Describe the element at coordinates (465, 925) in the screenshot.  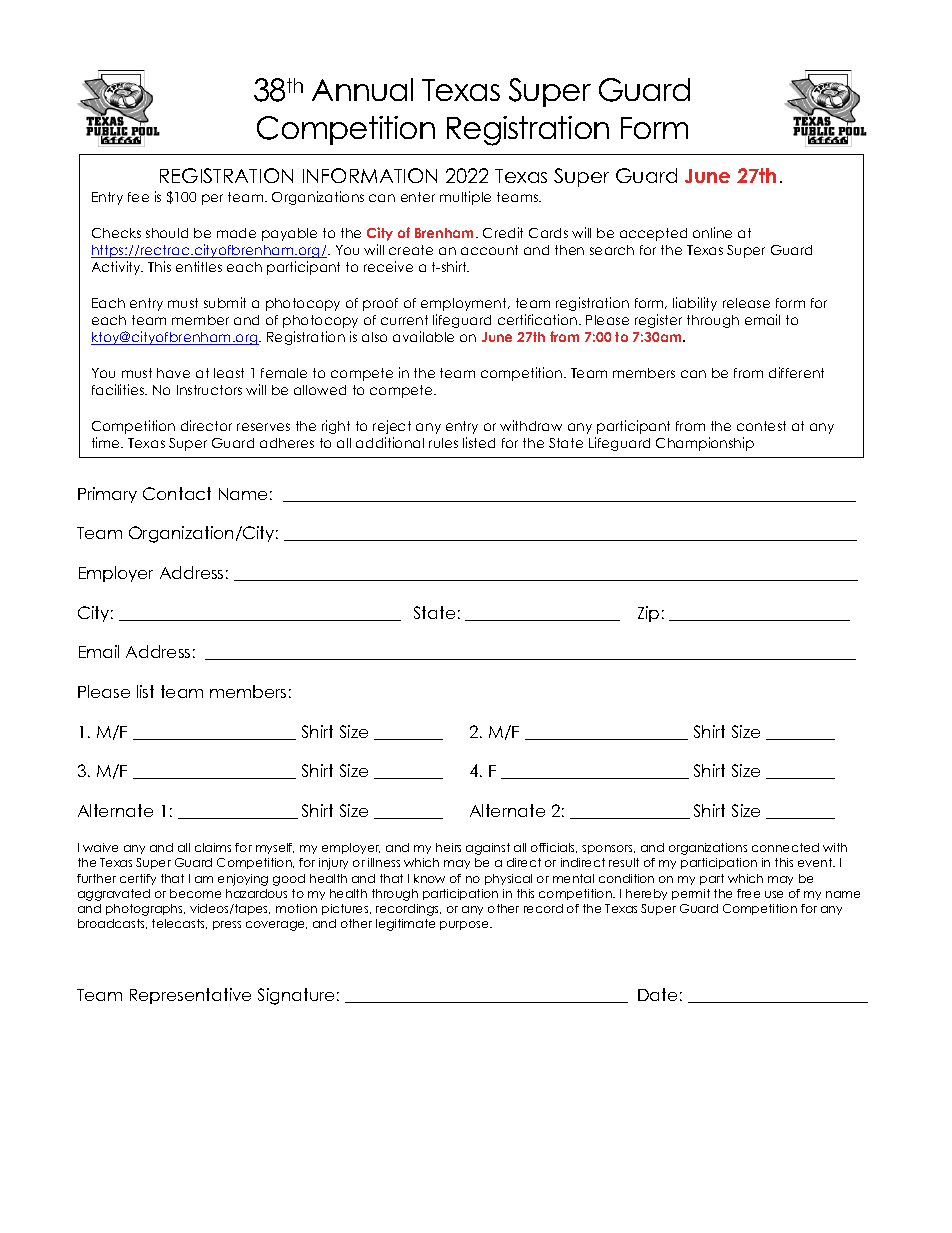
I see `purpose` at that location.
